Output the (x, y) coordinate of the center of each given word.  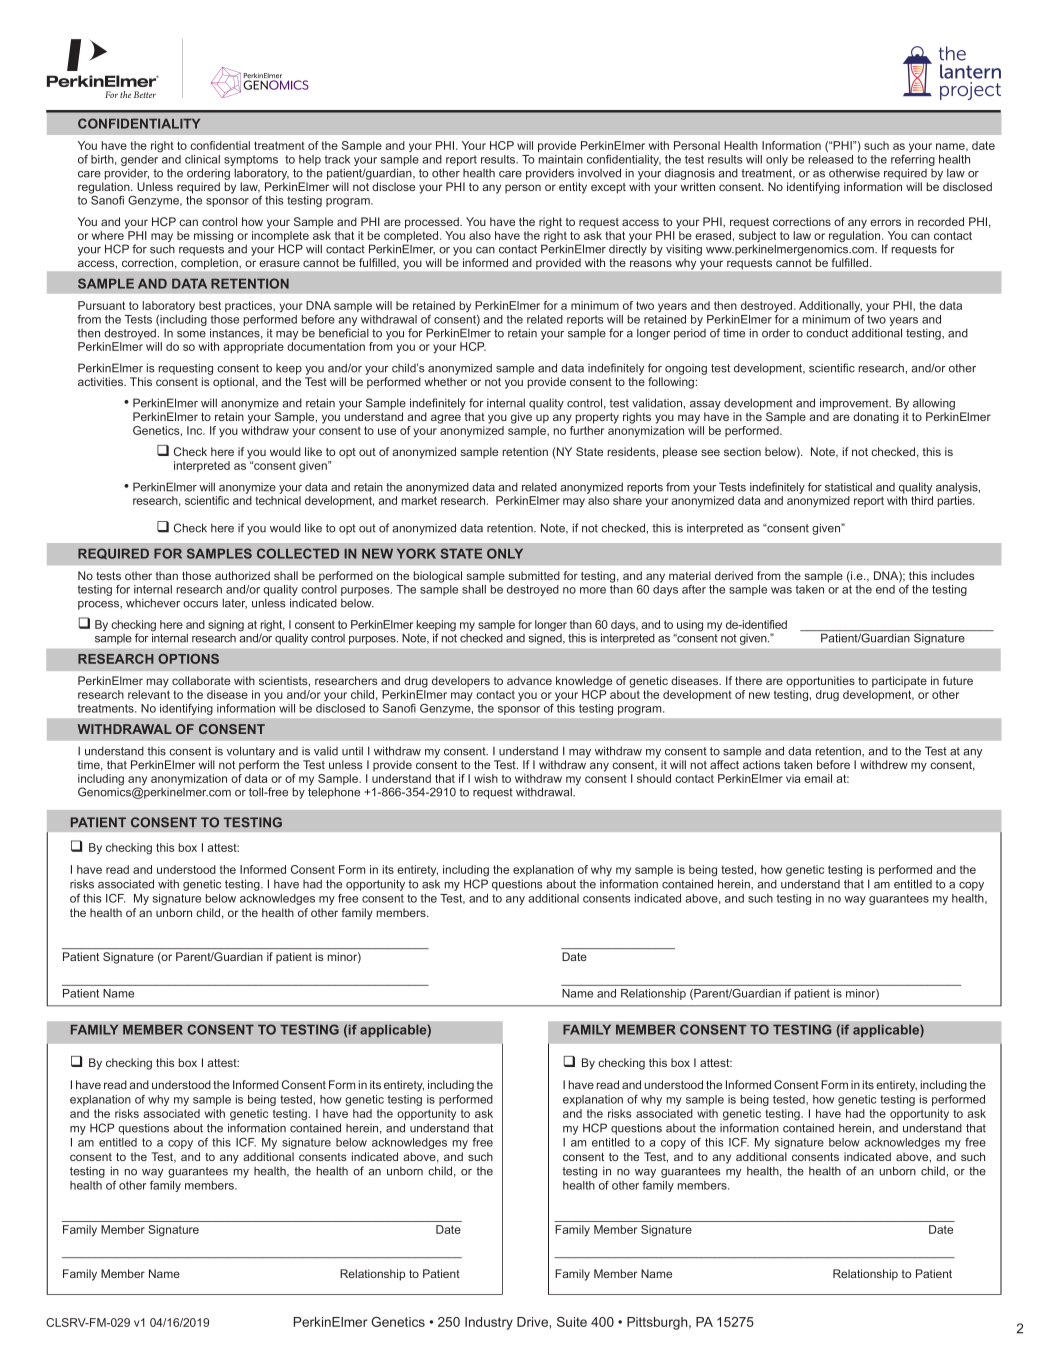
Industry (489, 1323)
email (818, 778)
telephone (334, 793)
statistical (848, 487)
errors (885, 222)
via (793, 778)
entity (573, 188)
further (587, 430)
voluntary (251, 752)
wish (486, 778)
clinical (202, 159)
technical (278, 500)
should (654, 778)
